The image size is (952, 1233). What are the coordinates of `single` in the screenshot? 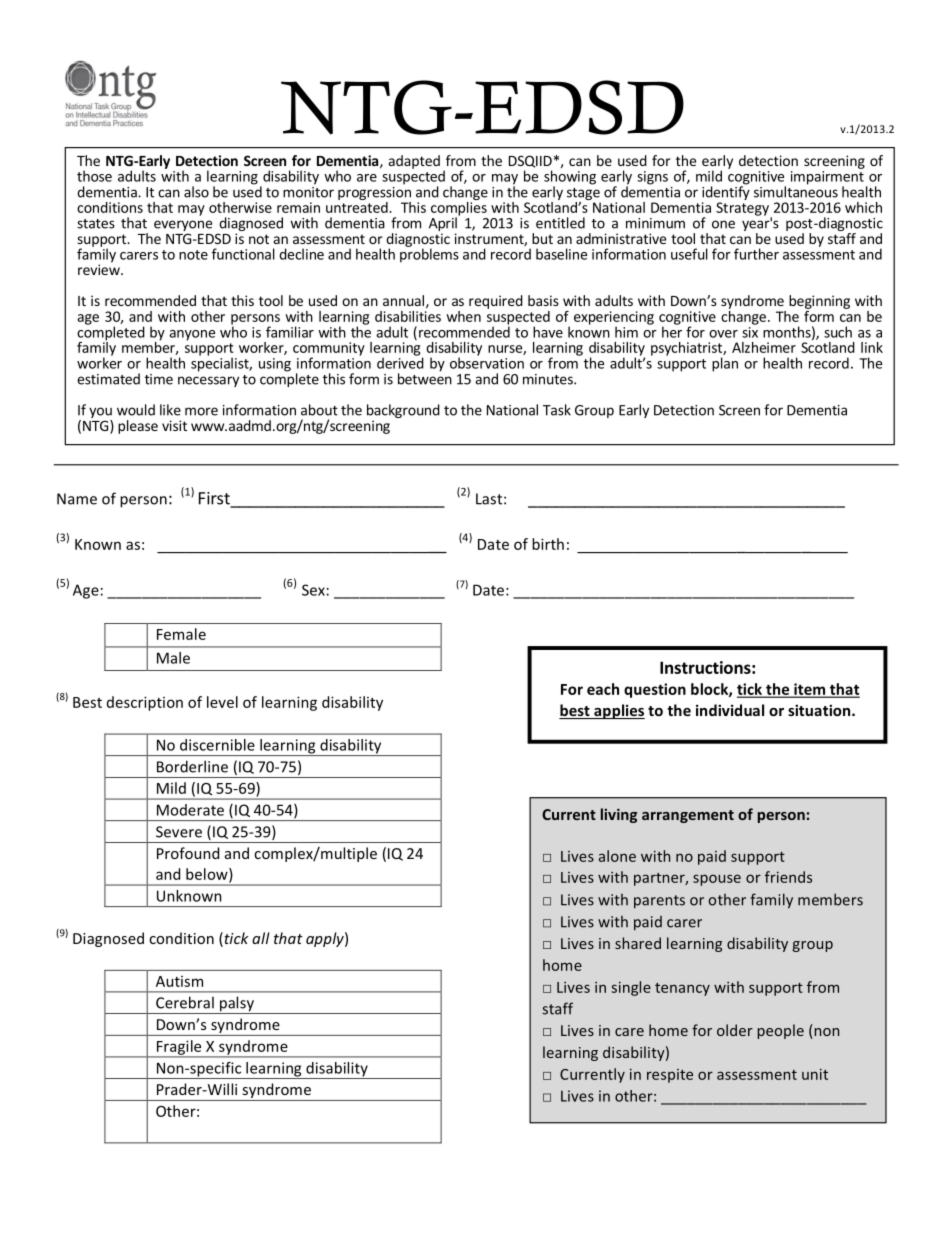 It's located at (631, 988).
